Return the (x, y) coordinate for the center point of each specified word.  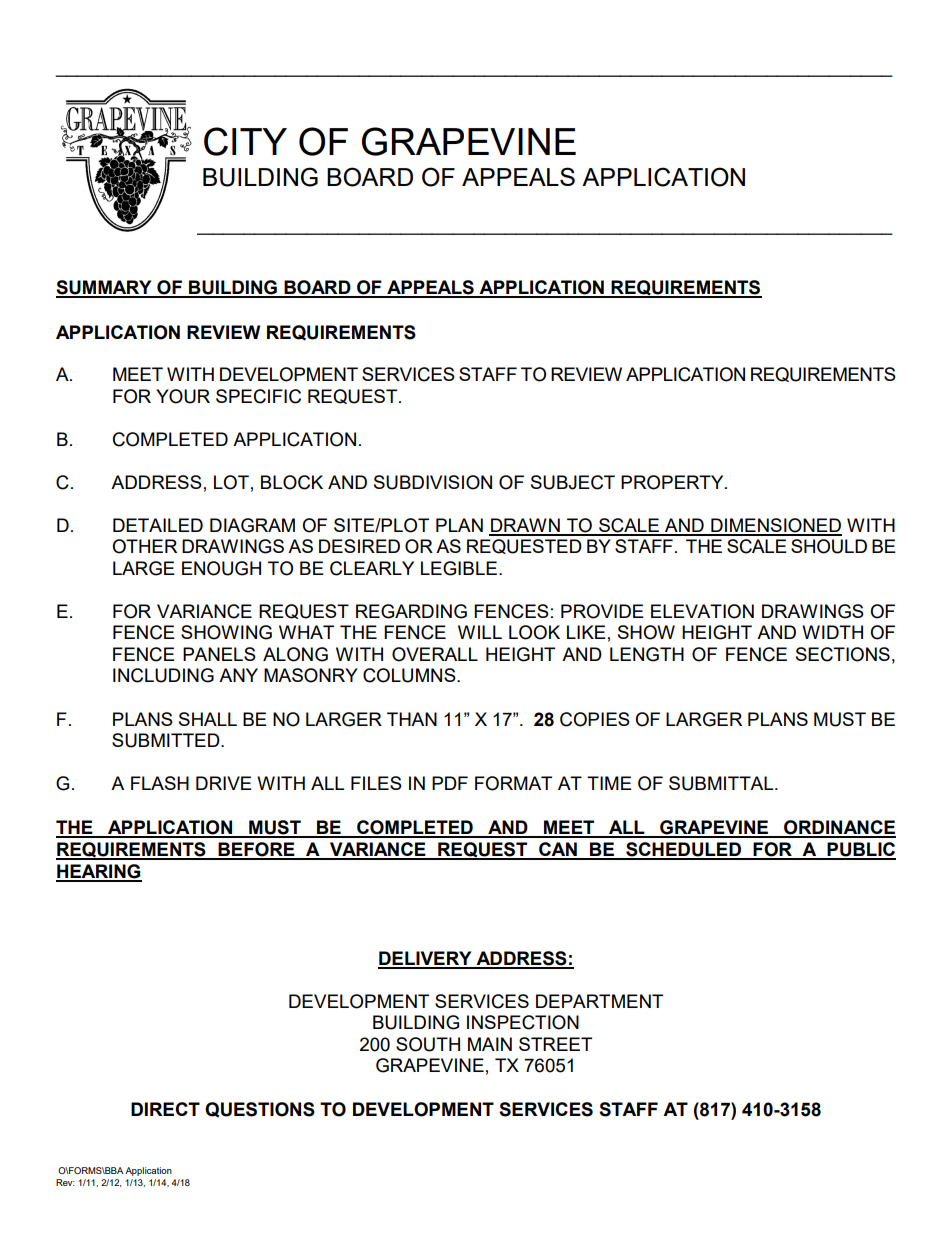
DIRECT (165, 1109)
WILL (480, 632)
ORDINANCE (839, 828)
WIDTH (832, 632)
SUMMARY (105, 288)
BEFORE (256, 850)
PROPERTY (673, 482)
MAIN (490, 1044)
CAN (558, 850)
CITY (245, 141)
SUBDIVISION (433, 482)
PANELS (219, 654)
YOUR (183, 396)
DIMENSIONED (775, 526)
